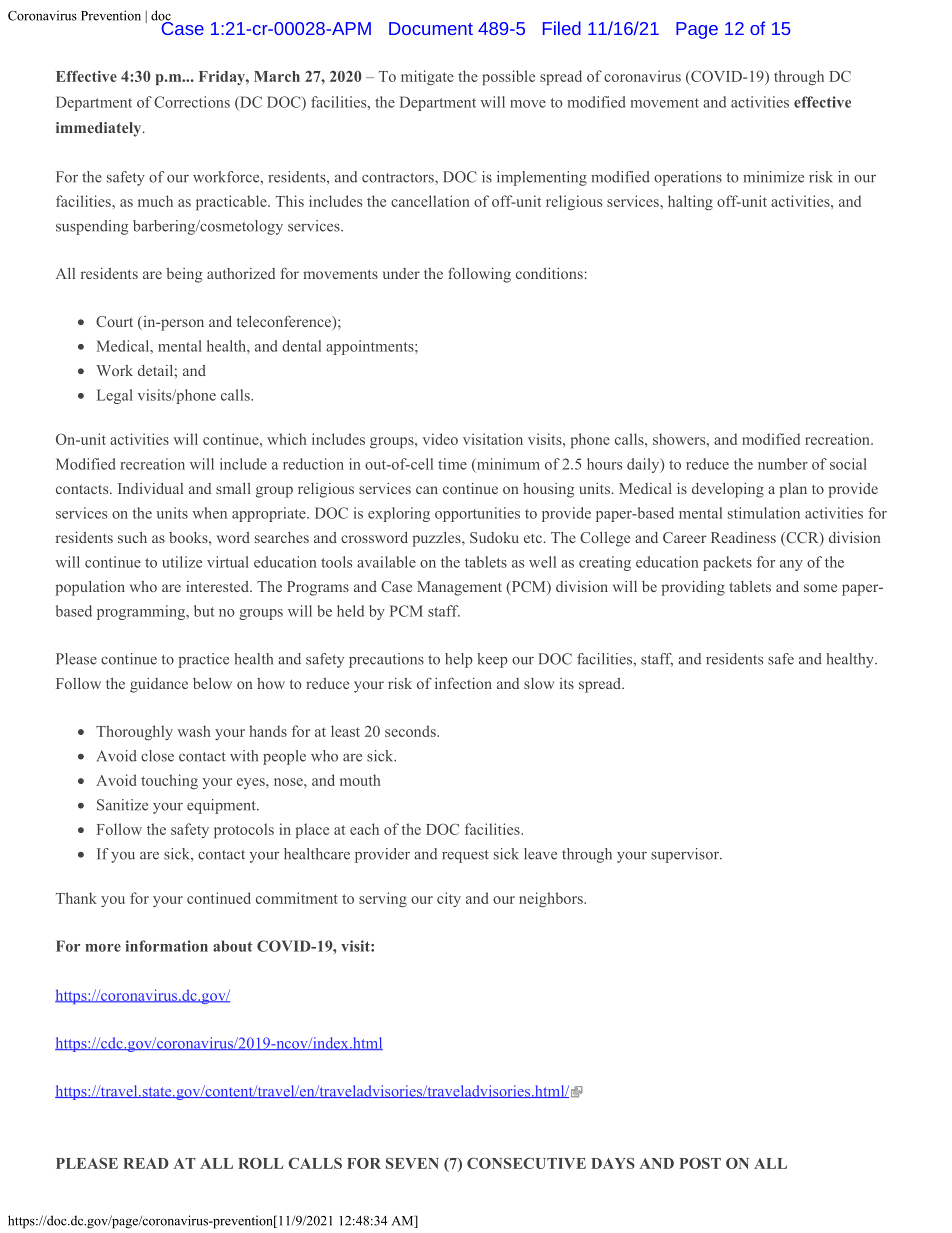 The image size is (952, 1233). What do you see at coordinates (427, 77) in the page?
I see `mitigate` at bounding box center [427, 77].
